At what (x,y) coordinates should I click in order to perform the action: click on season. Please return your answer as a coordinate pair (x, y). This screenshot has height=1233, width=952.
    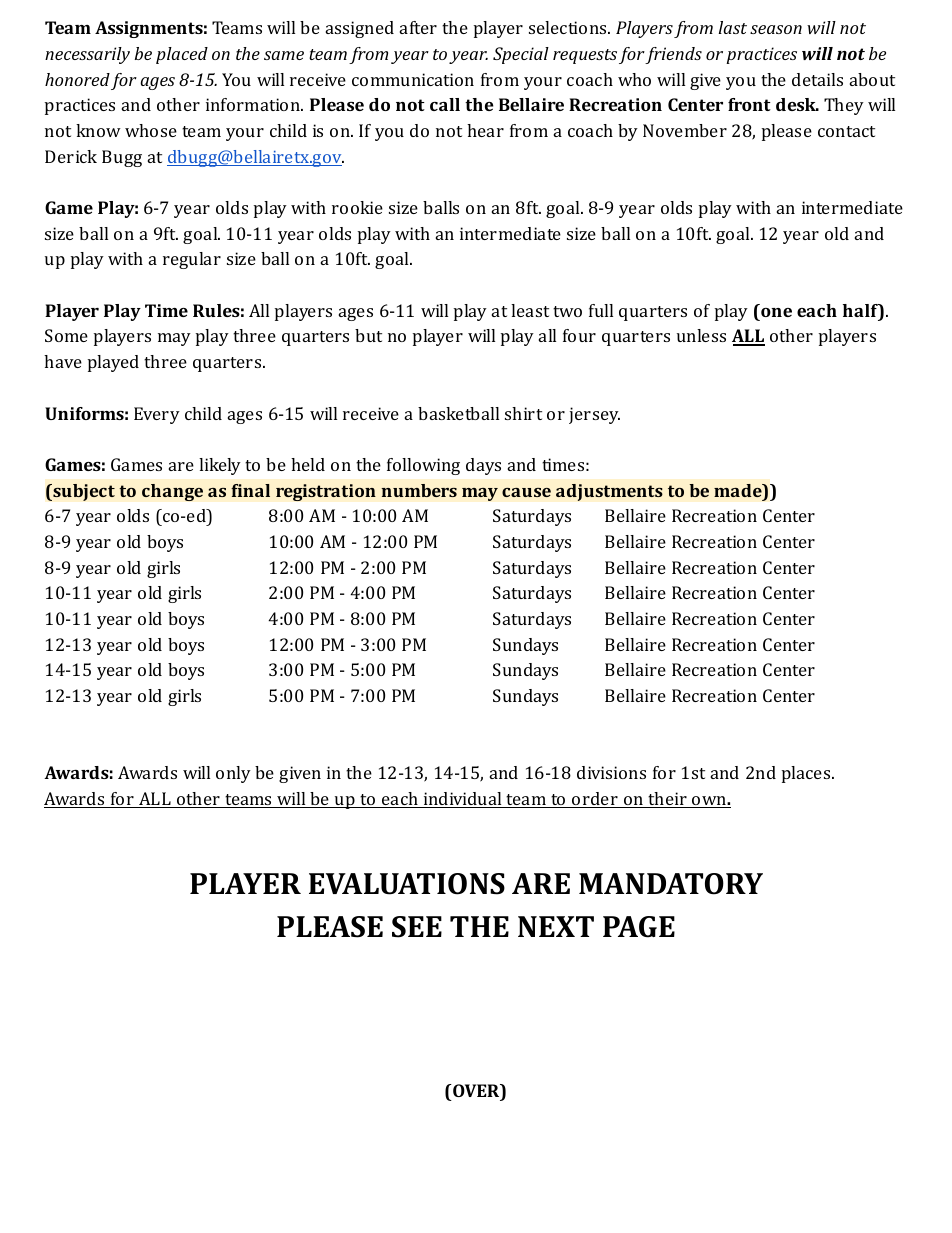
    Looking at the image, I should click on (776, 29).
